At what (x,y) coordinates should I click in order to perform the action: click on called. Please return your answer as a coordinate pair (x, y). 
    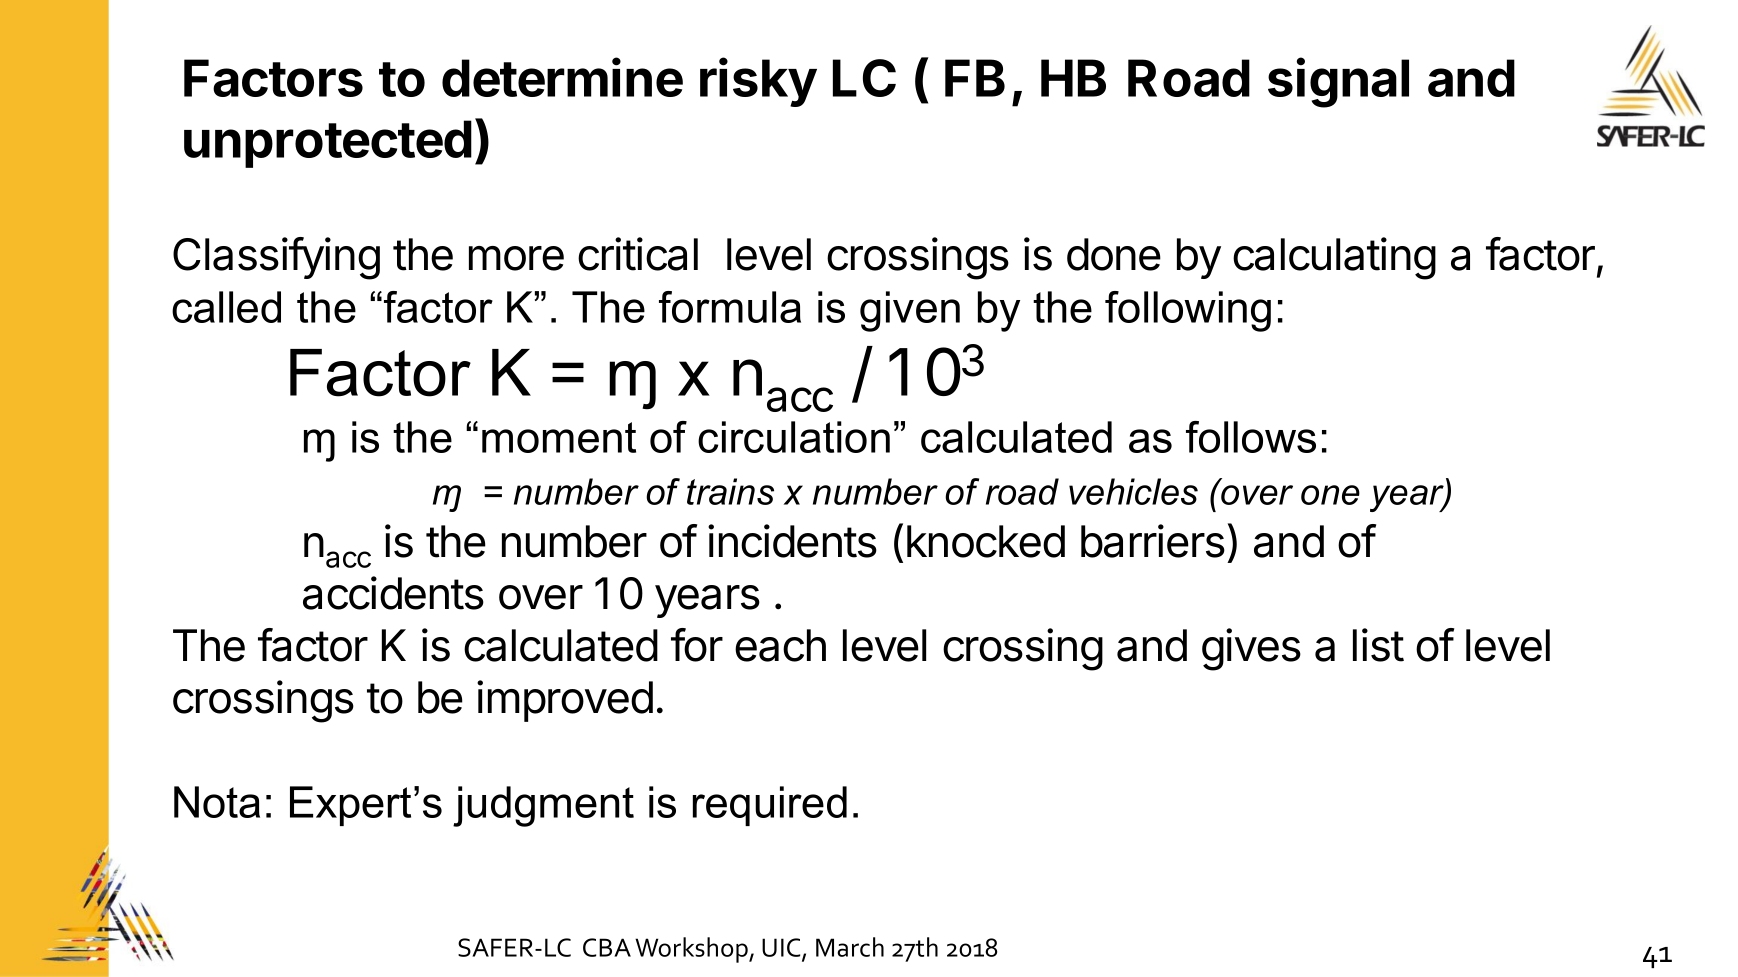
    Looking at the image, I should click on (226, 307).
